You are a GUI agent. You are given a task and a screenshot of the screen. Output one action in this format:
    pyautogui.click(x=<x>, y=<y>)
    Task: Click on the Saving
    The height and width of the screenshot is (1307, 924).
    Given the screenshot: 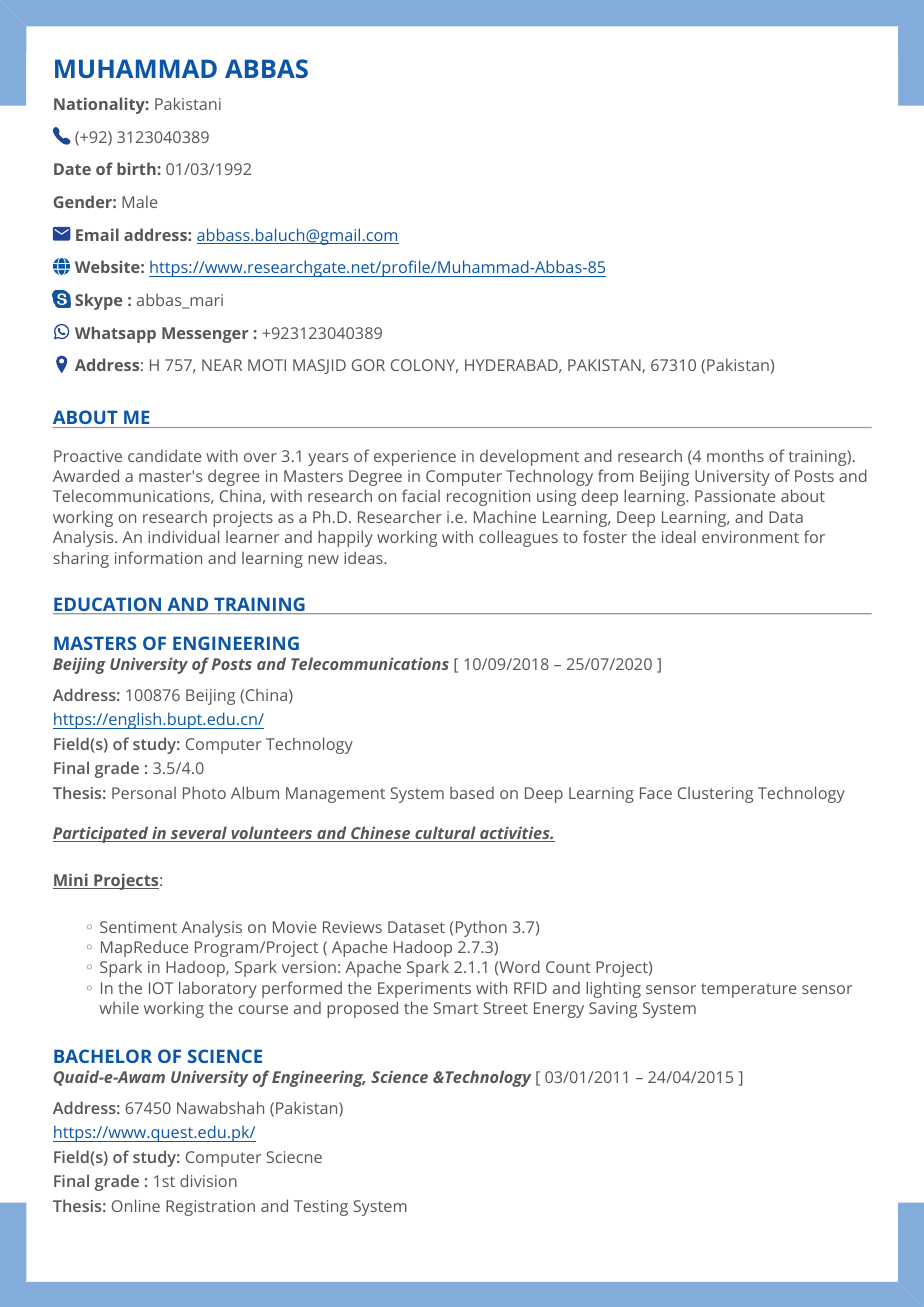 What is the action you would take?
    pyautogui.click(x=613, y=1010)
